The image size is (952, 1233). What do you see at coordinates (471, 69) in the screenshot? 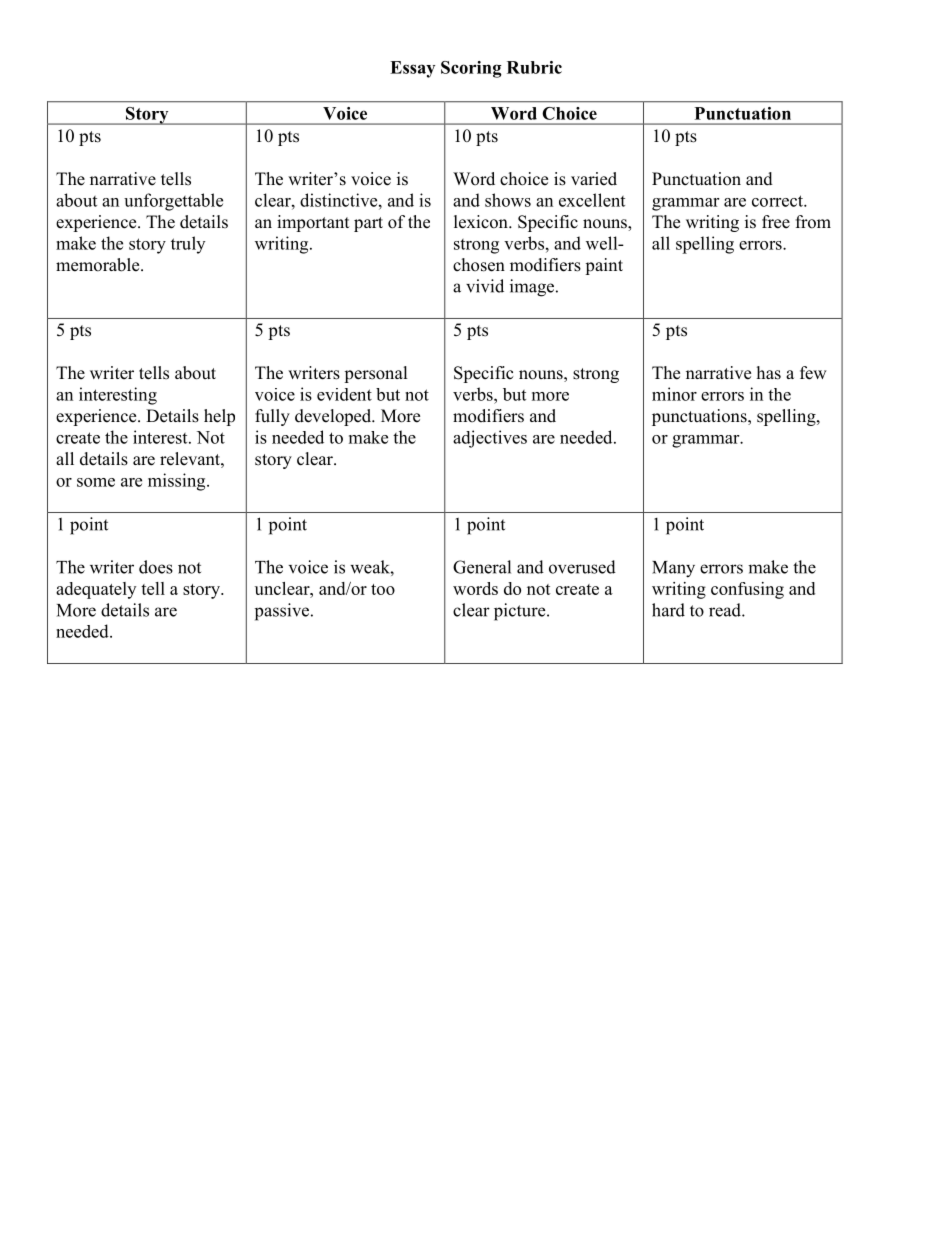
I see `Scoring` at bounding box center [471, 69].
